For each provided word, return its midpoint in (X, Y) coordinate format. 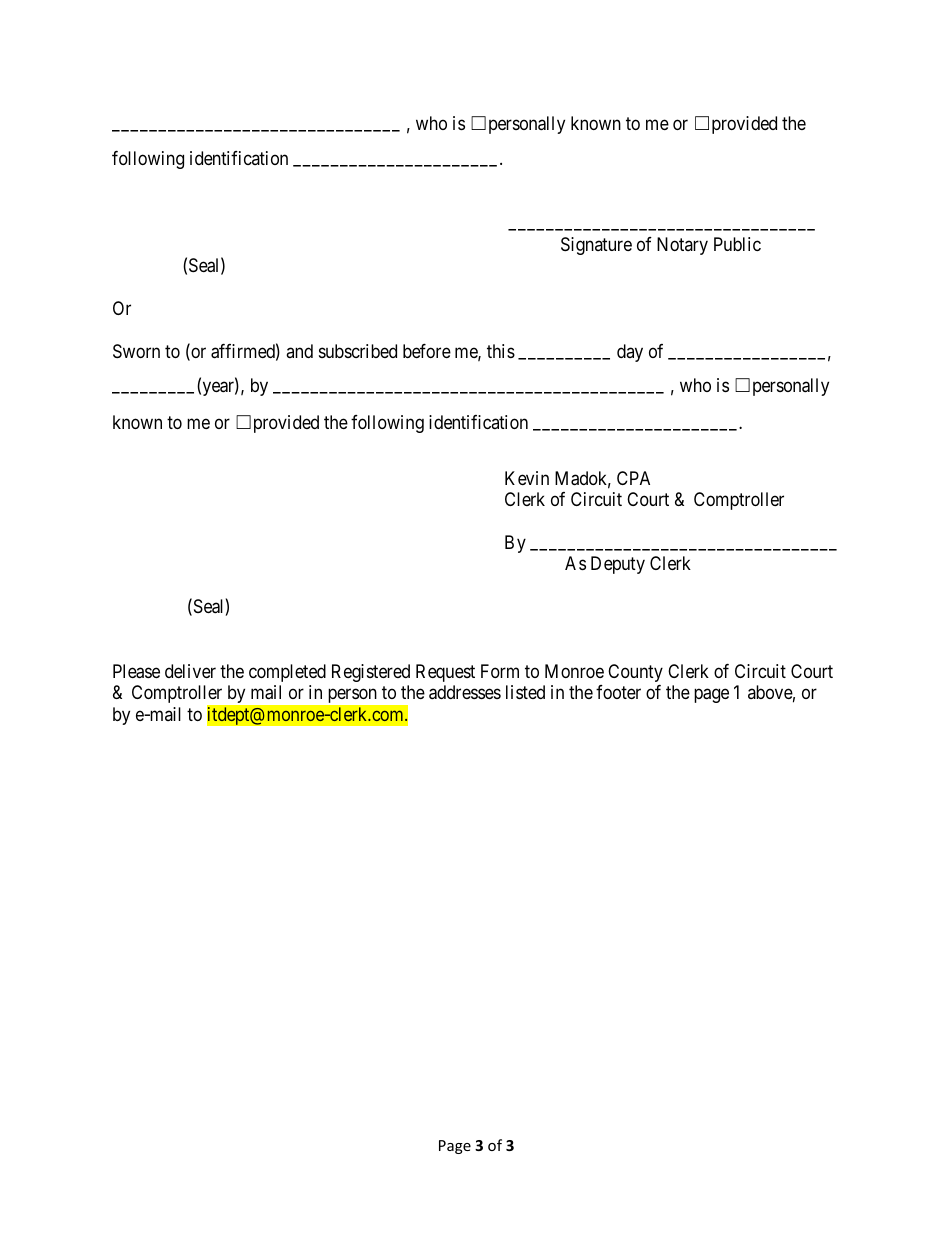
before (427, 351)
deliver (190, 671)
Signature (596, 246)
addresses (465, 692)
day (630, 353)
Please (136, 671)
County (635, 673)
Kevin (527, 478)
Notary (682, 246)
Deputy (618, 565)
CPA (633, 478)
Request (445, 673)
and (299, 351)
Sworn (136, 351)
